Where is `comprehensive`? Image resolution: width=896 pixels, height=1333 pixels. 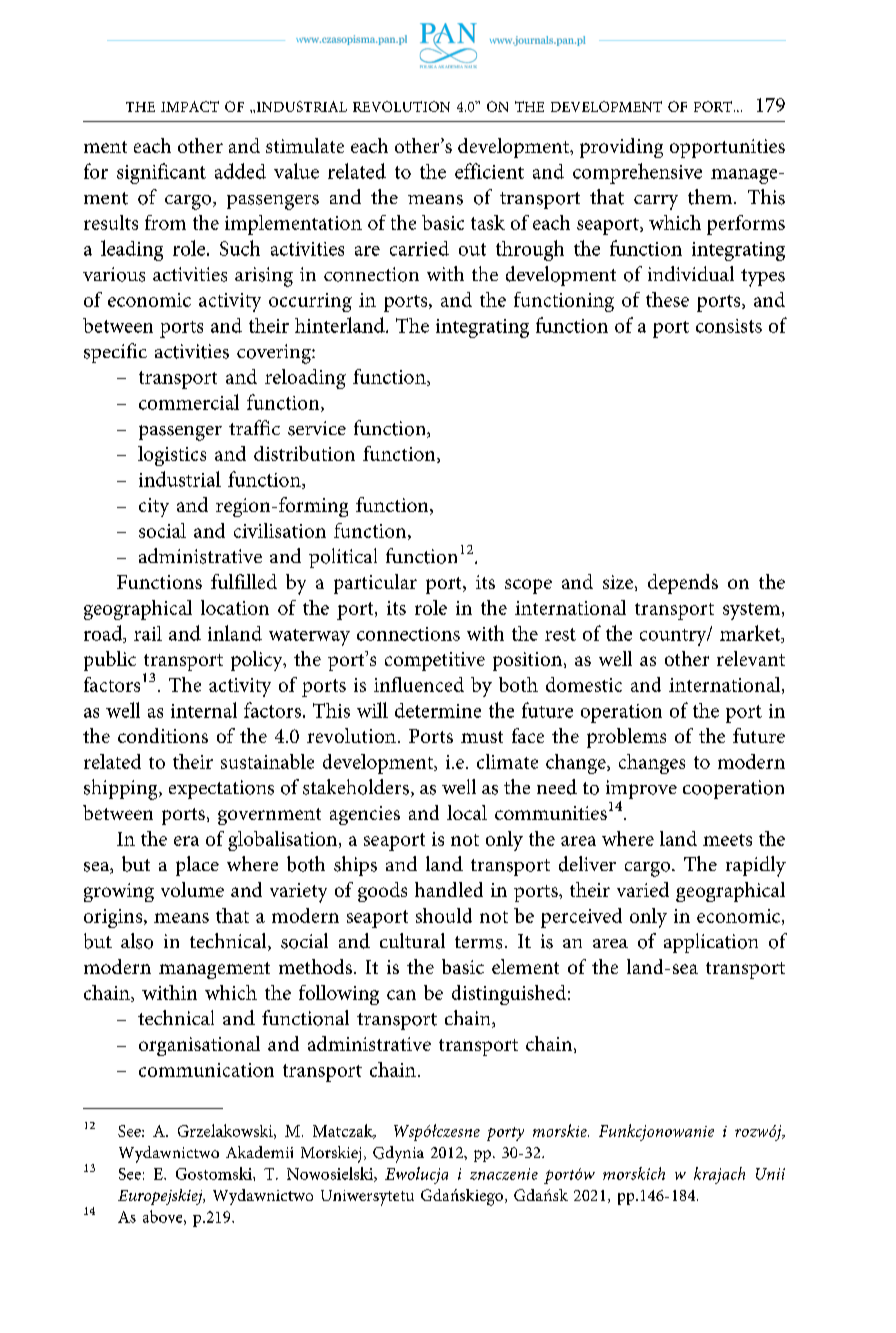
comprehensive is located at coordinates (637, 173).
